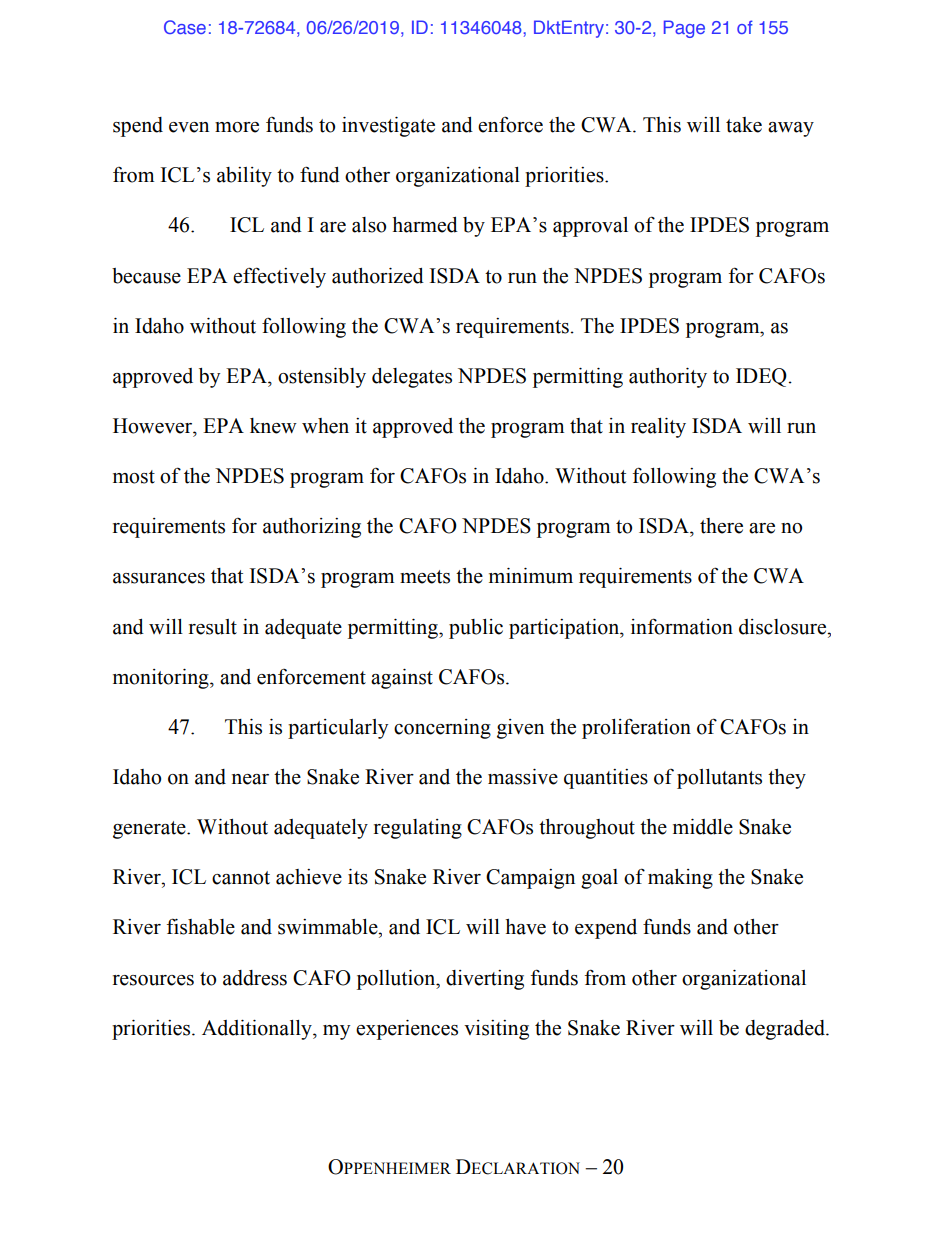 The image size is (952, 1233). What do you see at coordinates (668, 378) in the screenshot?
I see `authority` at bounding box center [668, 378].
